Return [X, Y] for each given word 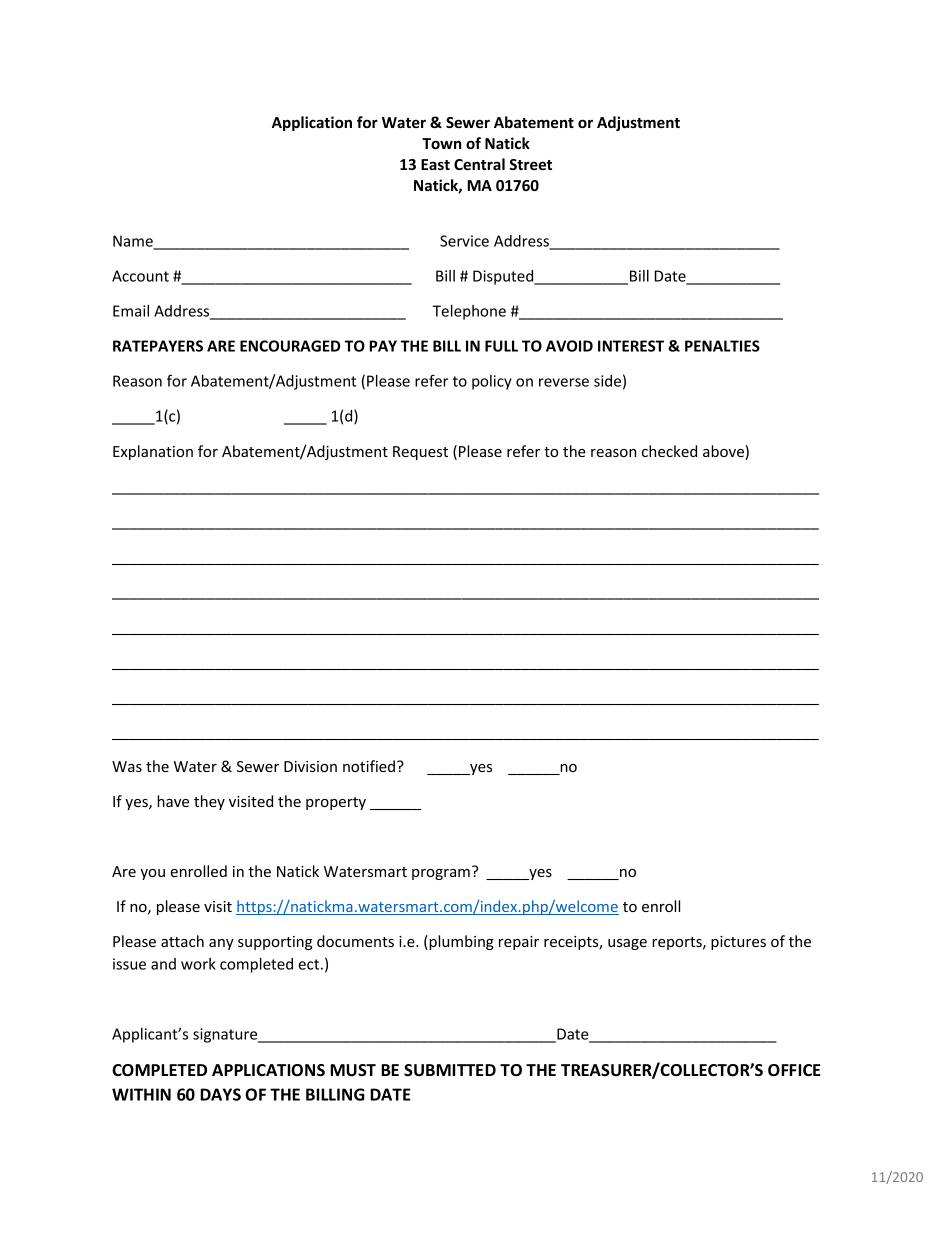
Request [420, 453]
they [209, 802]
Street [530, 164]
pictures [738, 943]
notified [369, 766]
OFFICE [794, 1070]
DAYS [220, 1094]
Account [140, 276]
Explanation [153, 452]
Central [479, 164]
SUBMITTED [450, 1070]
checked [669, 451]
